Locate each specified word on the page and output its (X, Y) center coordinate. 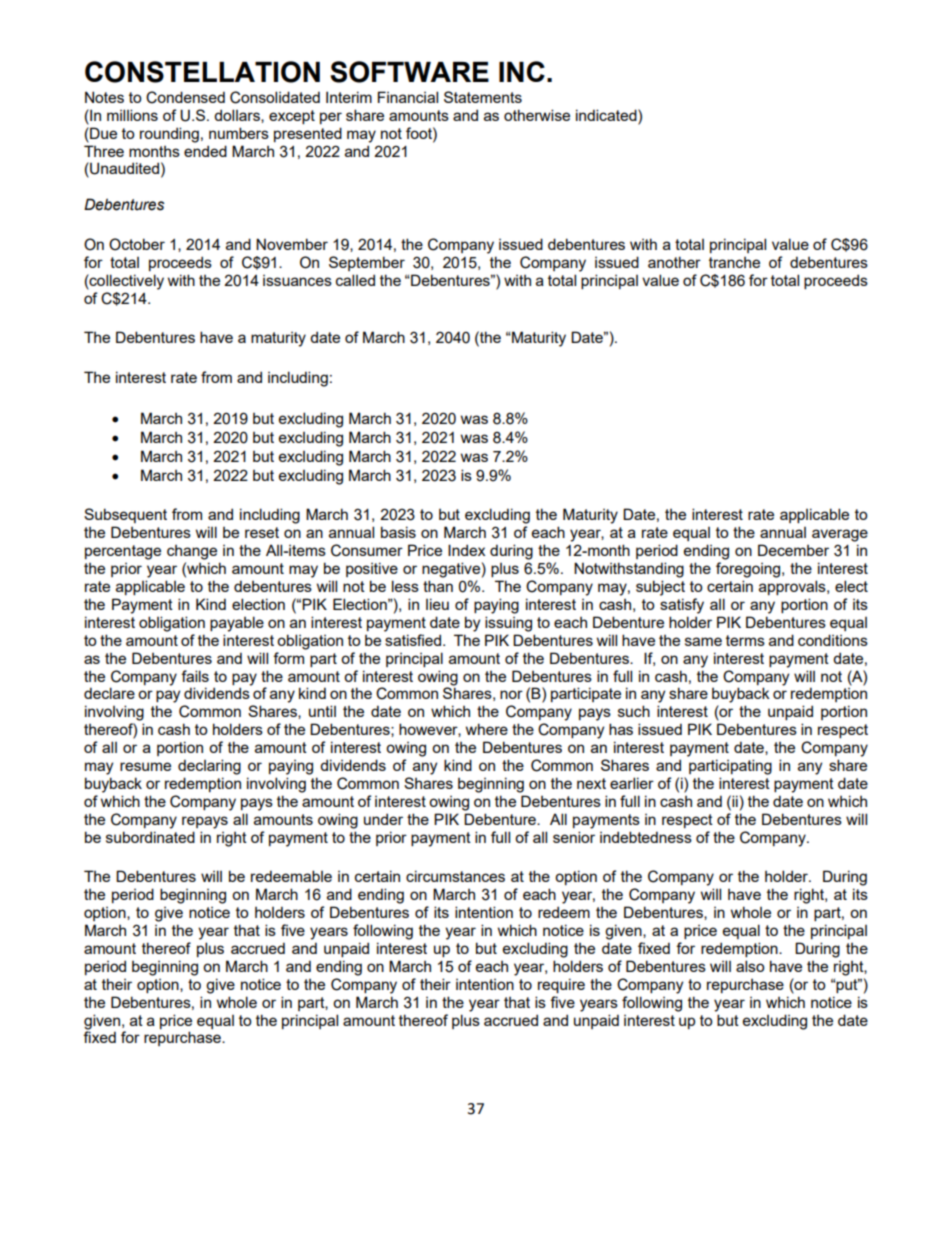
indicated (607, 115)
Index (466, 550)
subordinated (150, 837)
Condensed (185, 97)
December (793, 550)
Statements (483, 97)
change (192, 552)
